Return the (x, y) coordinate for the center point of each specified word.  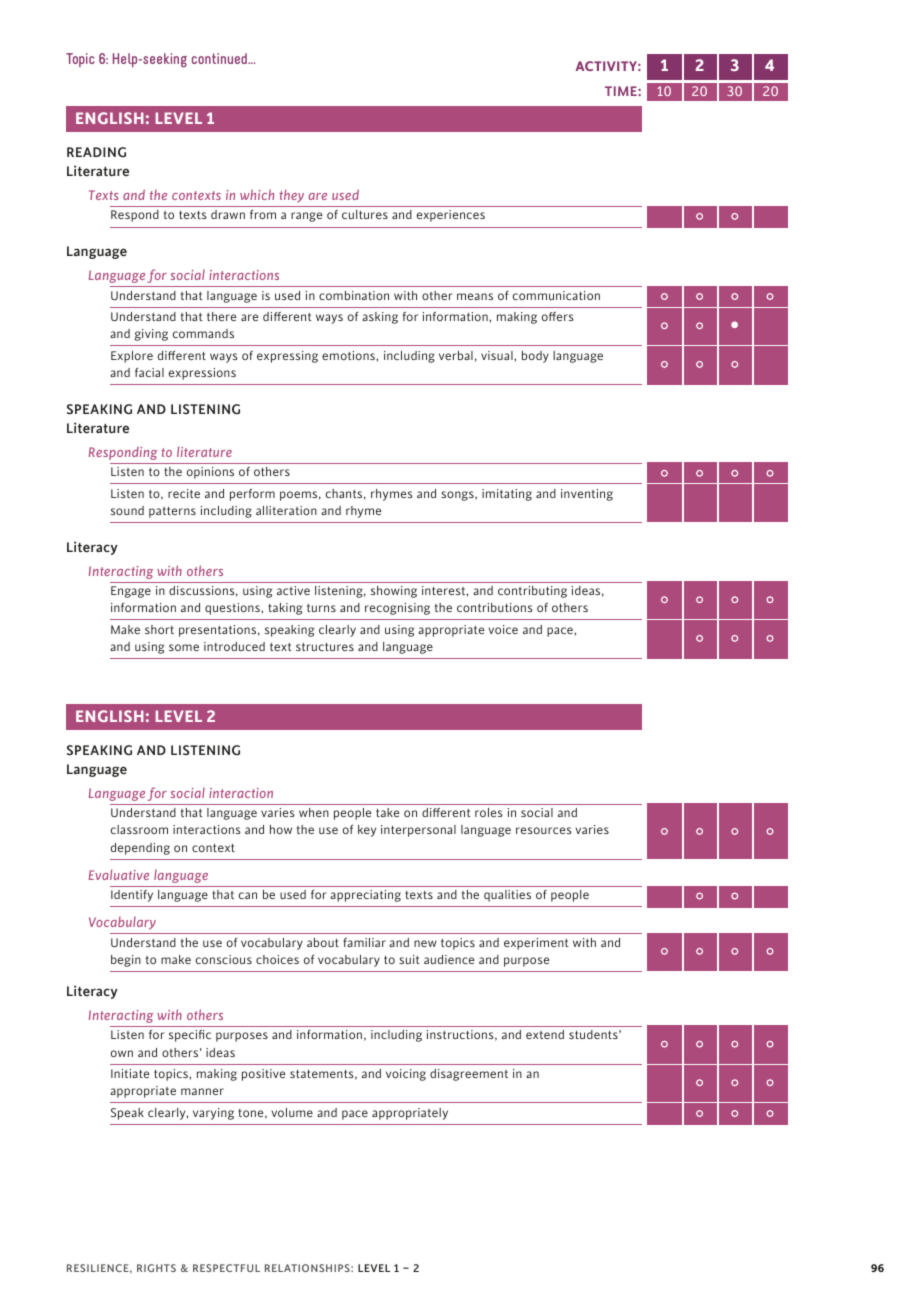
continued (220, 58)
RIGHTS (156, 1268)
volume (292, 1112)
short (159, 629)
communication (556, 295)
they (291, 196)
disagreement (469, 1075)
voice (503, 629)
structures (325, 647)
